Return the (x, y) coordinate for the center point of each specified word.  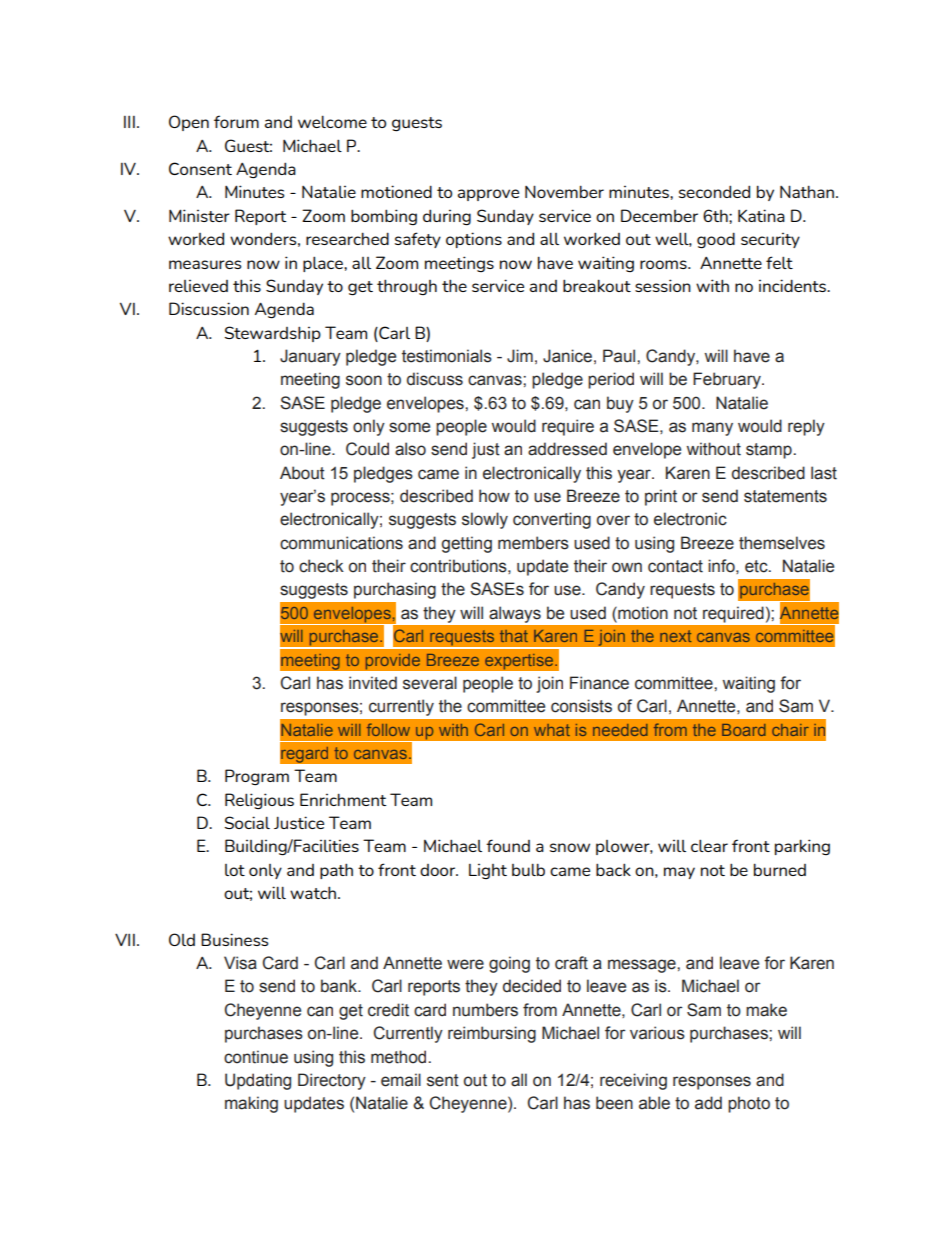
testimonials (447, 356)
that (514, 636)
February (728, 380)
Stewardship (273, 334)
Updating (258, 1081)
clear (709, 845)
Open (189, 123)
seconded (714, 191)
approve (488, 195)
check (321, 566)
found (508, 845)
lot (235, 870)
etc (757, 566)
